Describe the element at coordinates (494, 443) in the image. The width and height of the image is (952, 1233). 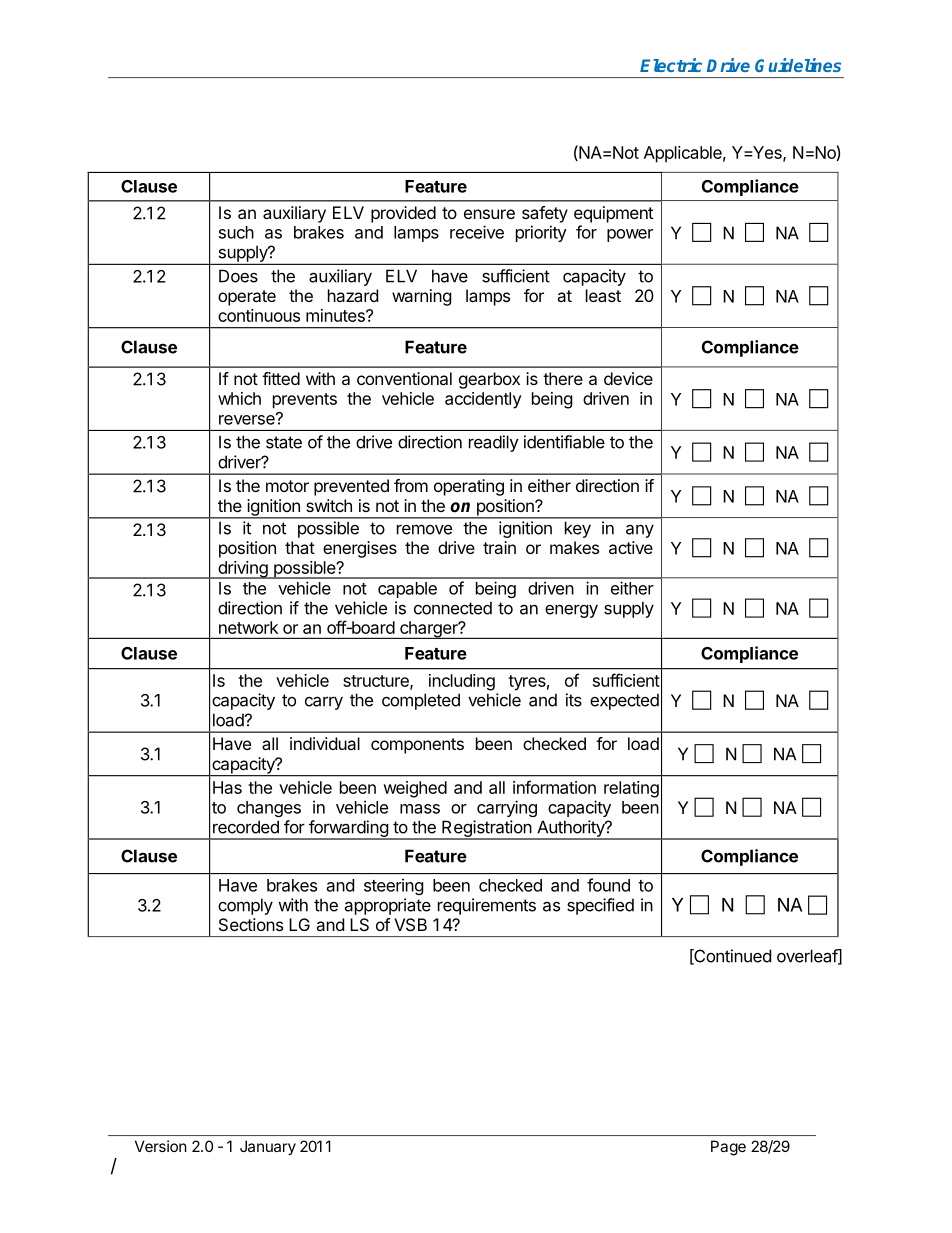
I see `readily` at that location.
